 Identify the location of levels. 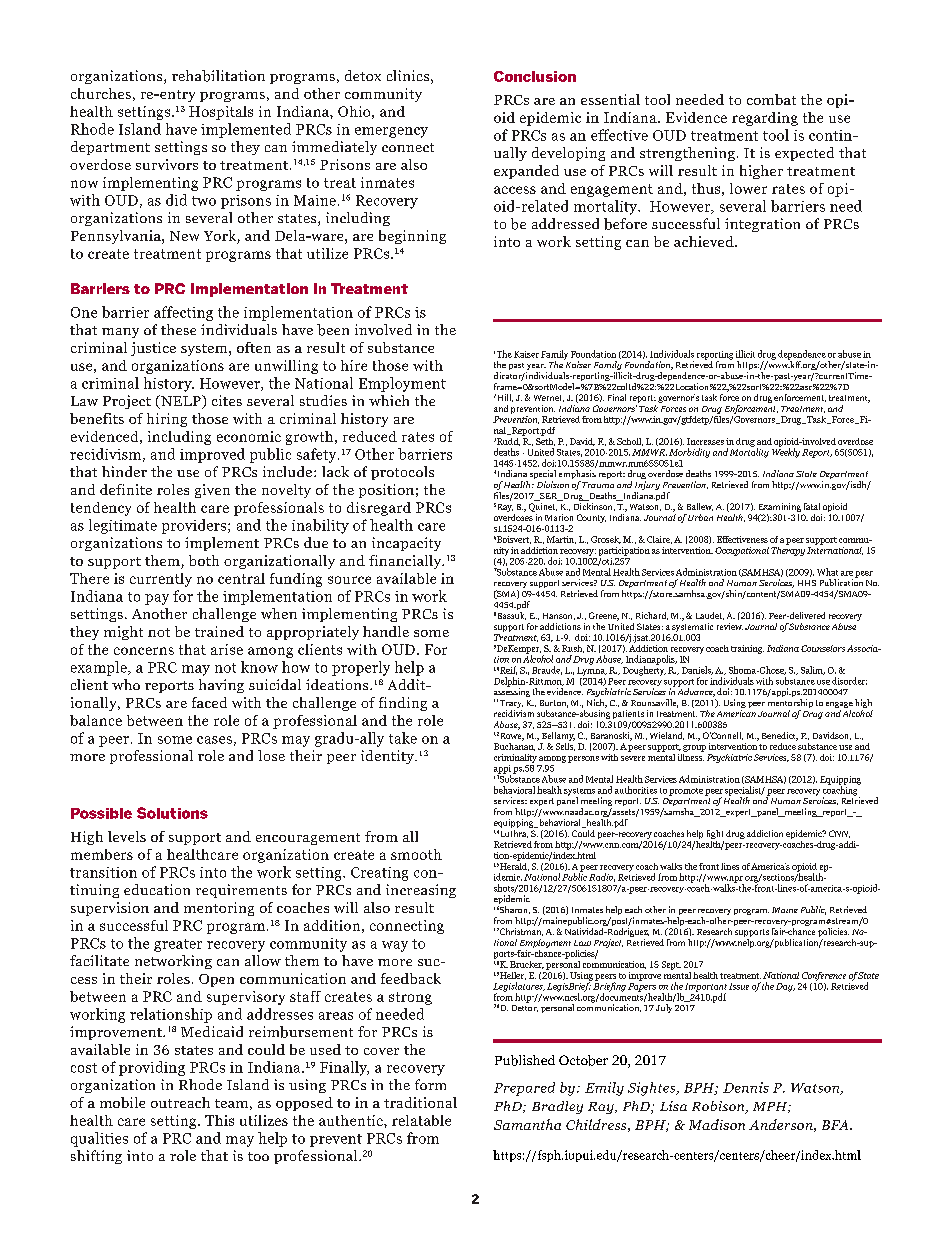
(127, 836).
